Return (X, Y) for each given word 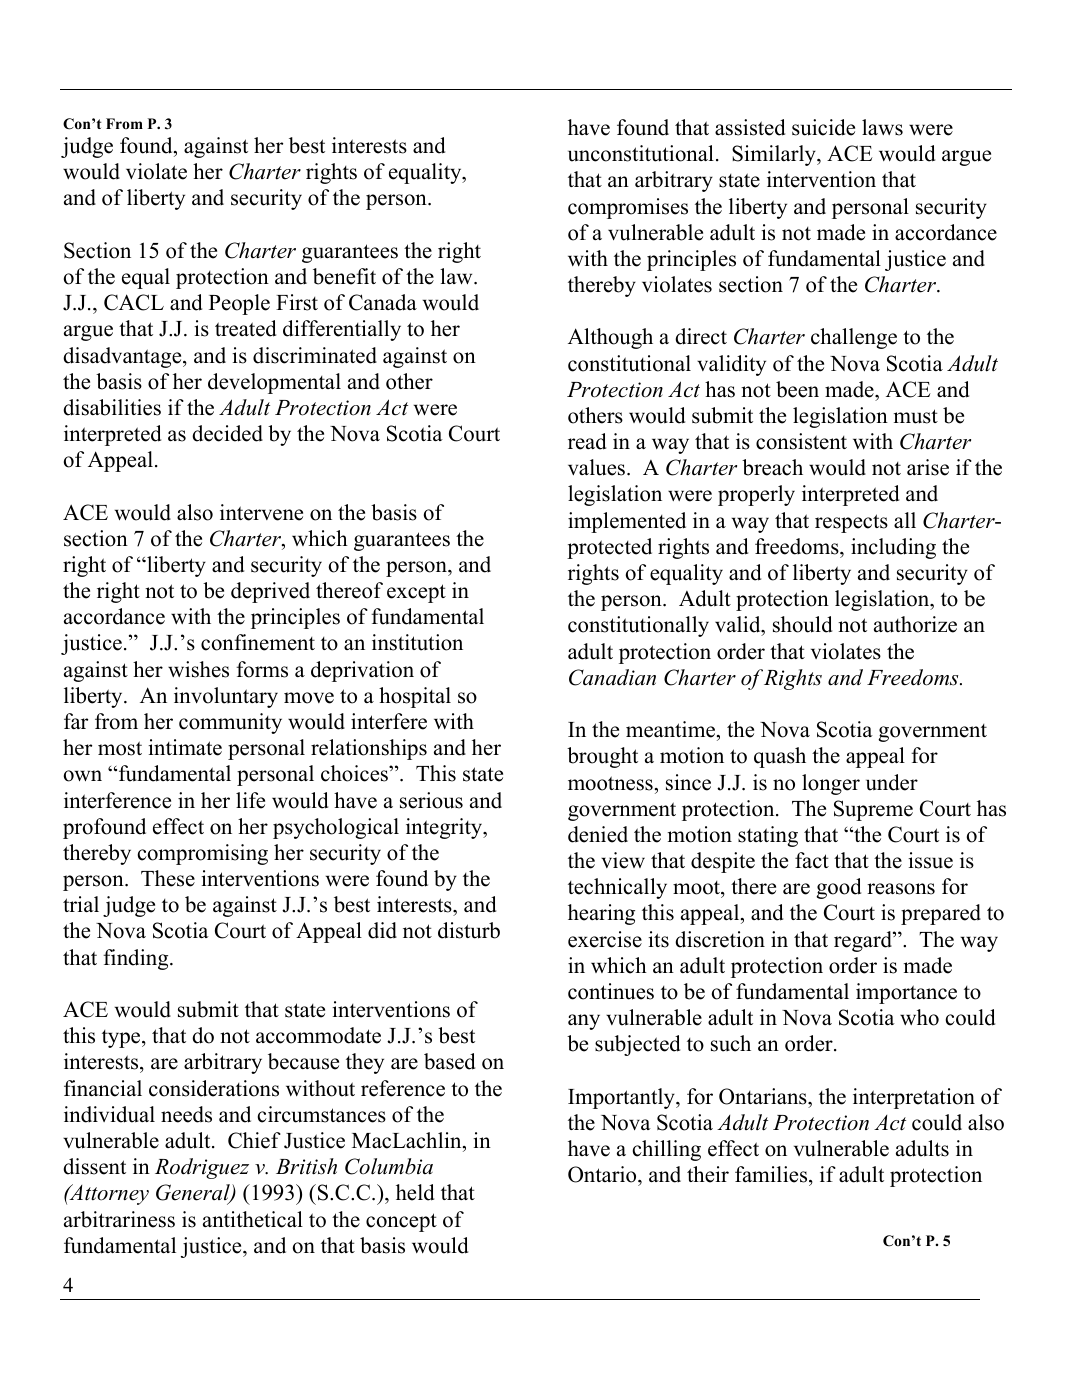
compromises (628, 208)
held (415, 1192)
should (802, 624)
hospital (415, 697)
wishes (198, 669)
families (772, 1174)
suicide (823, 127)
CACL (134, 302)
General (194, 1194)
